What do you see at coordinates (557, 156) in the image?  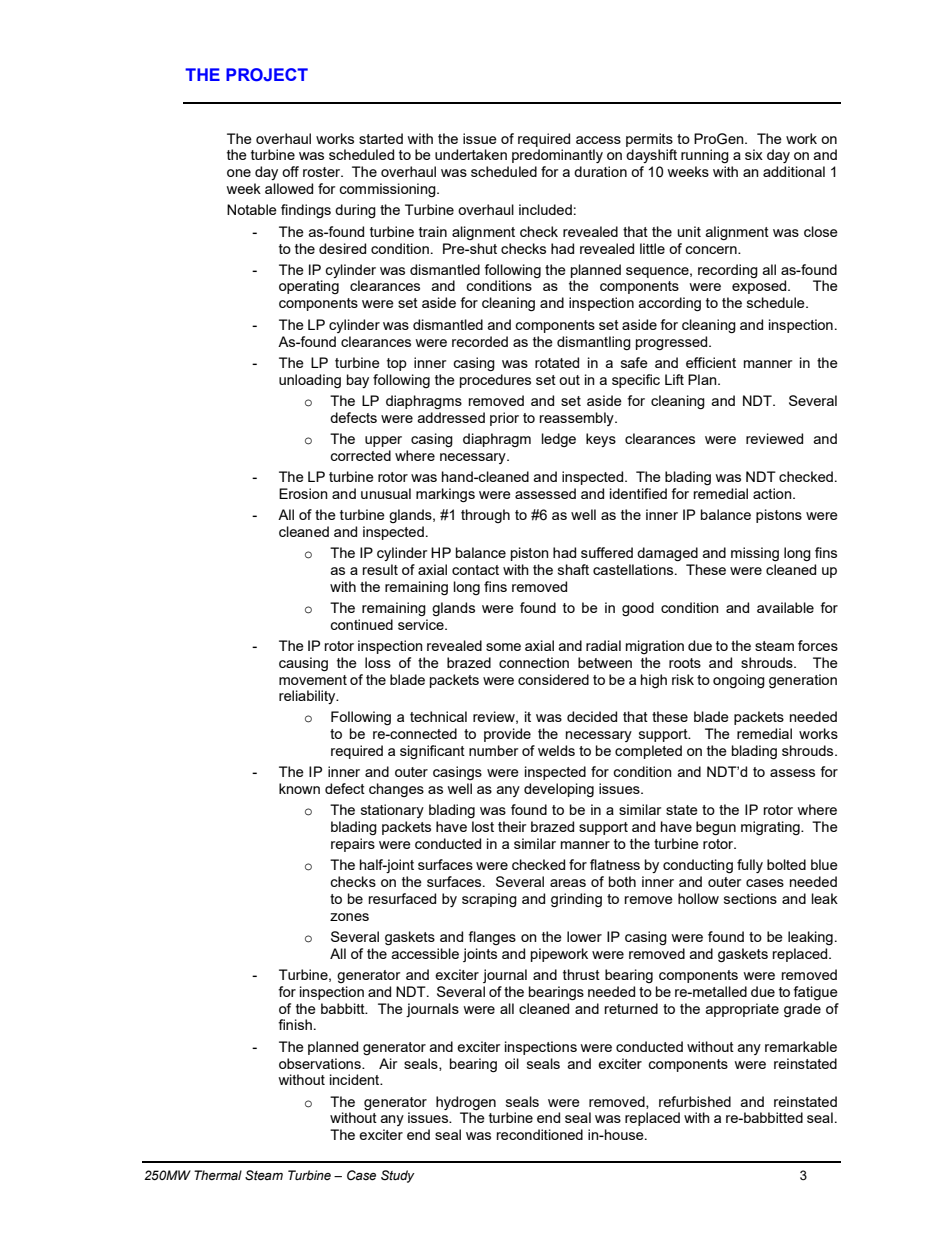 I see `predominantly` at bounding box center [557, 156].
